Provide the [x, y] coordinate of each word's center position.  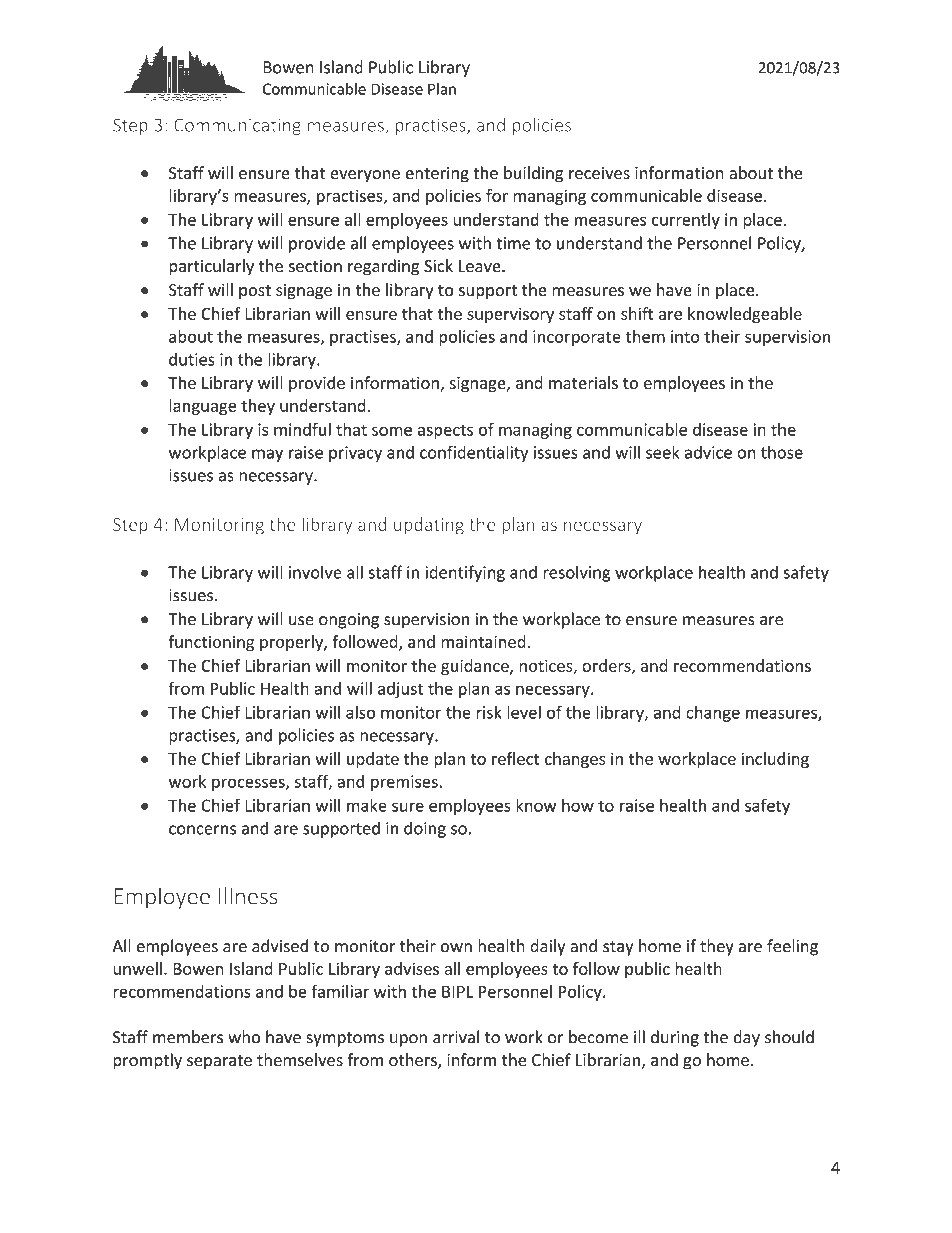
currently [686, 221]
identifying [465, 573]
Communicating [237, 126]
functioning [211, 643]
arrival [456, 1037]
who [244, 1037]
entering [437, 175]
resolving [576, 573]
